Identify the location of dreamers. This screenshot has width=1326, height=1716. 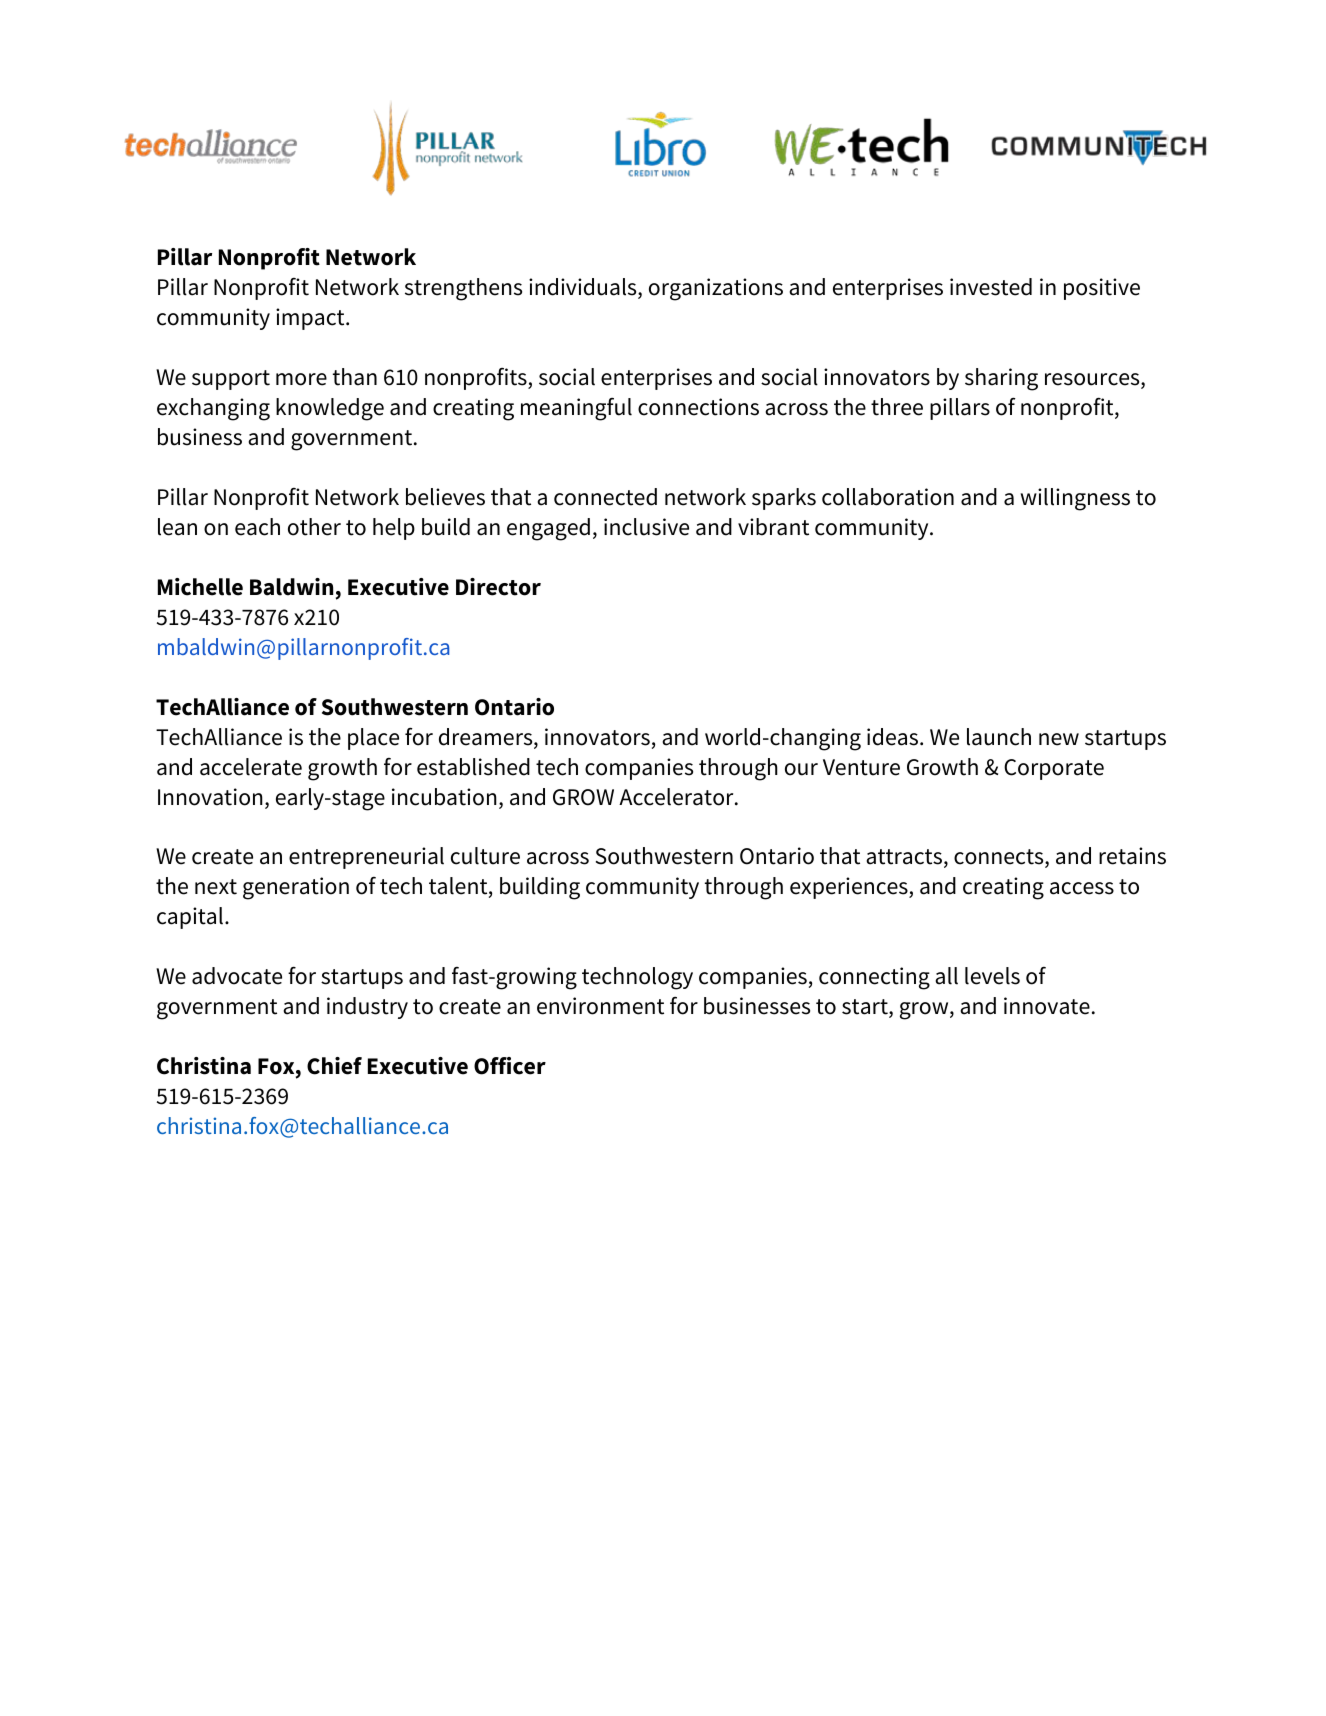
(487, 738).
